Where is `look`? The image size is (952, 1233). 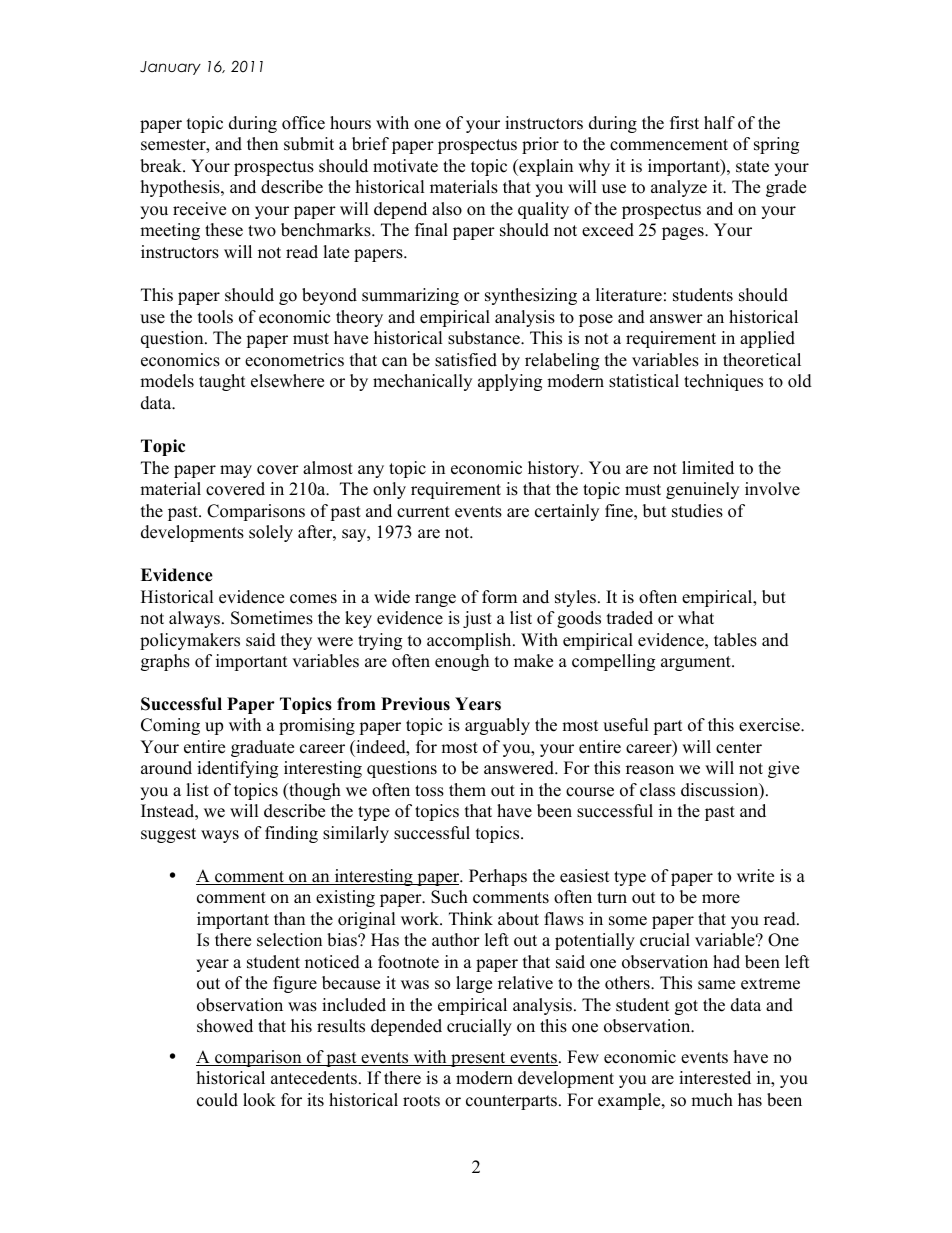
look is located at coordinates (259, 1100).
